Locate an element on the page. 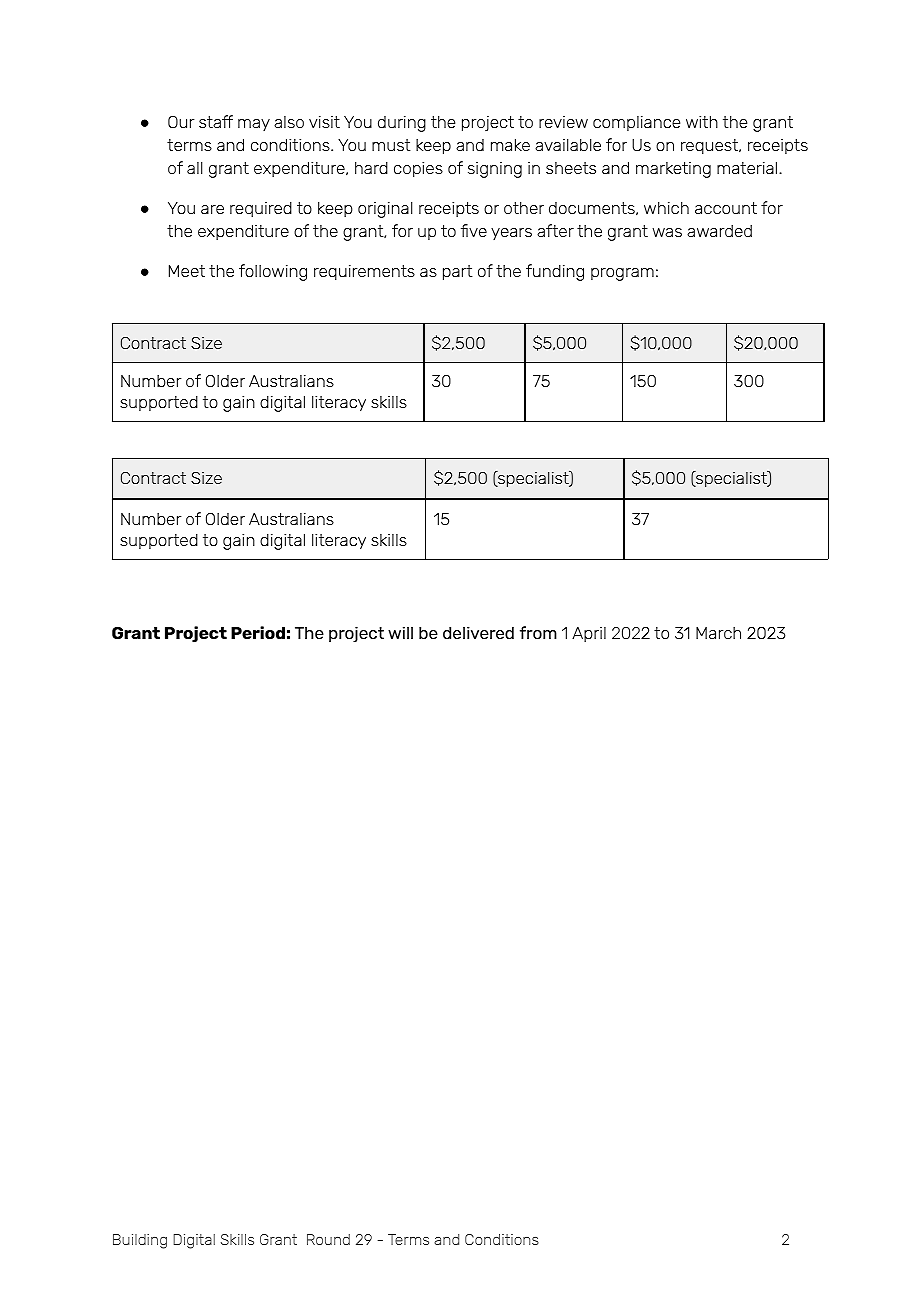  marketing is located at coordinates (673, 170).
